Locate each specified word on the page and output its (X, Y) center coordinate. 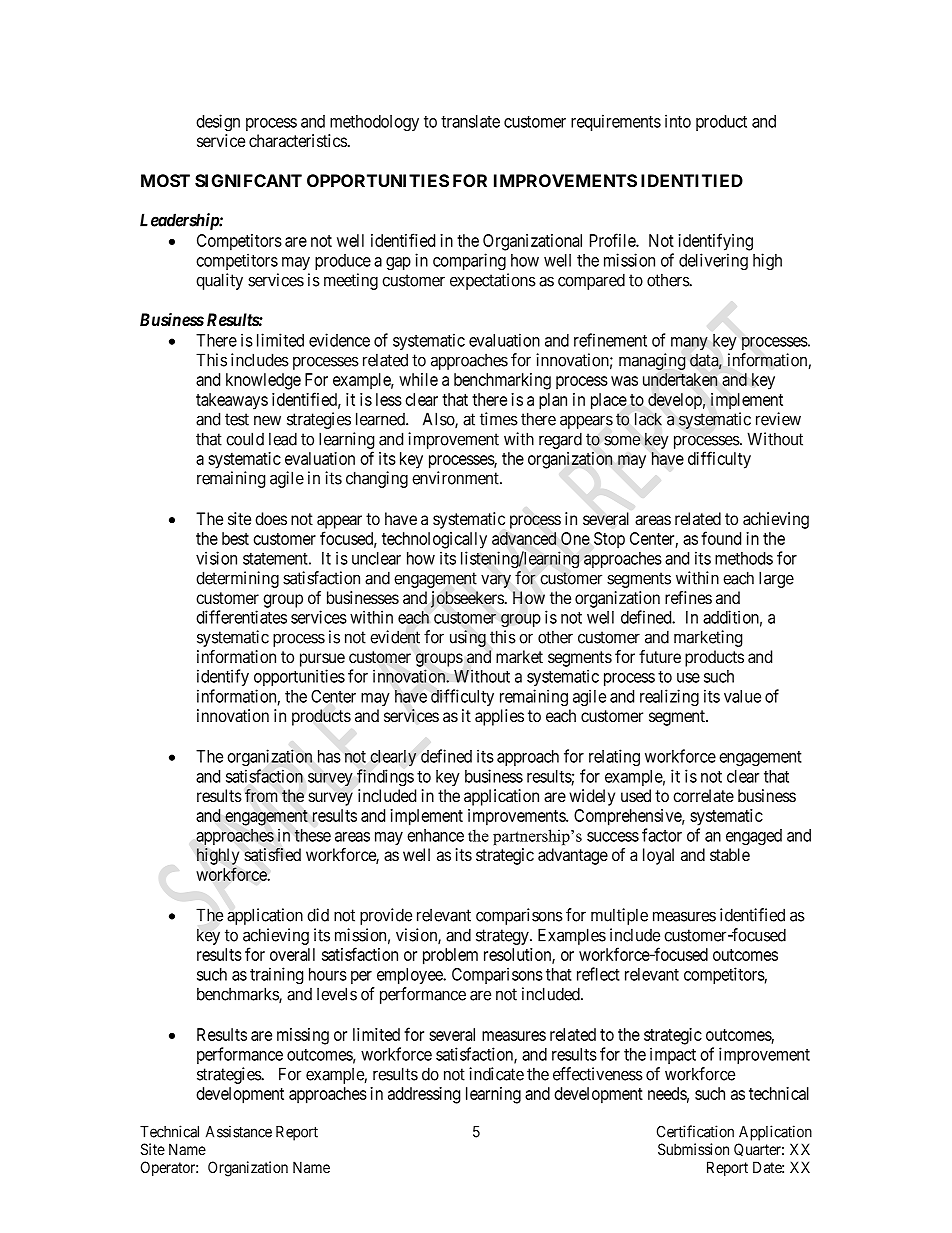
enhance (435, 835)
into (678, 121)
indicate (496, 1074)
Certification (695, 1131)
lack (648, 419)
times (499, 419)
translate (470, 121)
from (261, 796)
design (218, 123)
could (245, 439)
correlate (703, 796)
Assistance (239, 1131)
